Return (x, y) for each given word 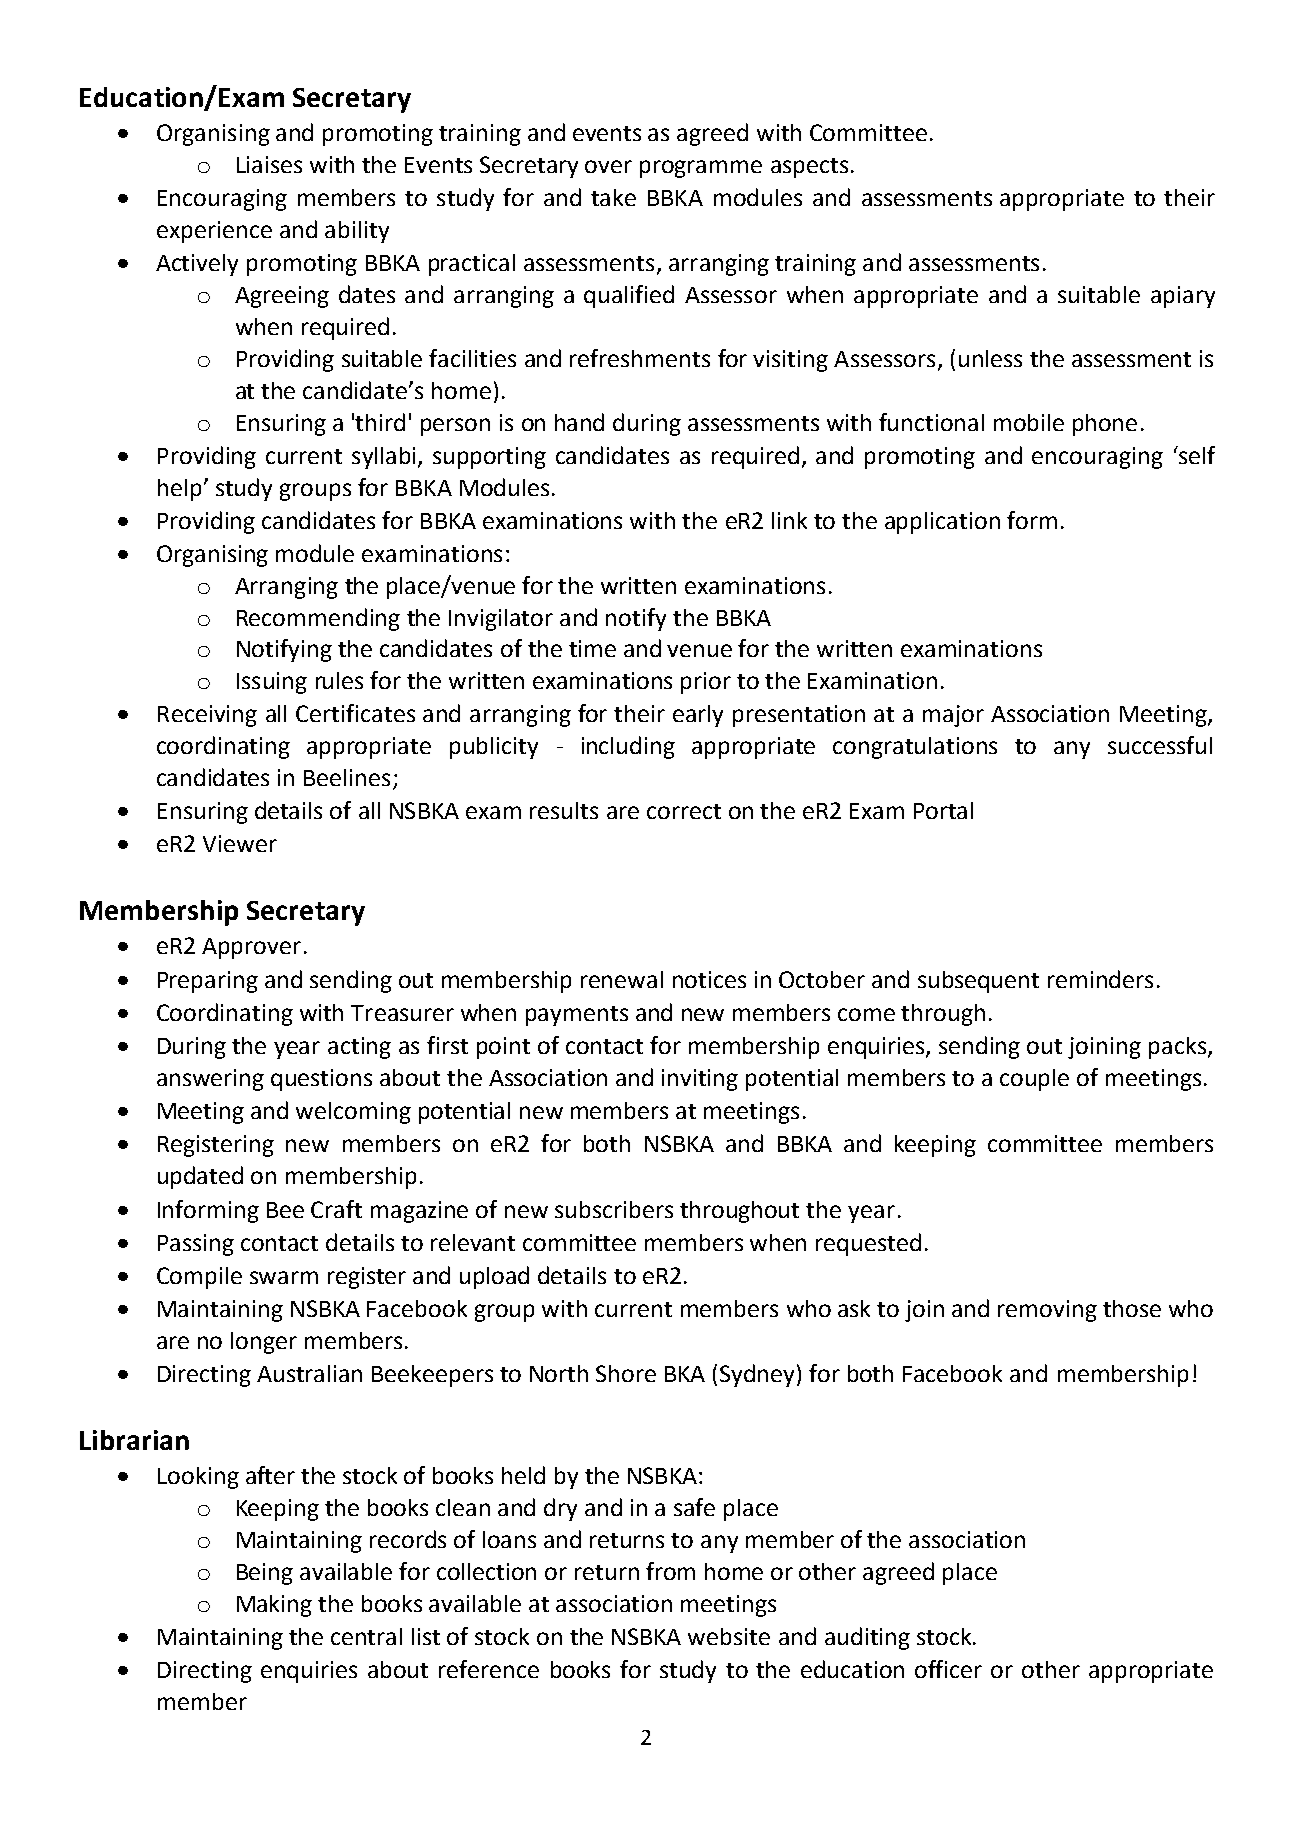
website (729, 1636)
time (592, 648)
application (942, 523)
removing (1047, 1311)
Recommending (318, 619)
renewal (622, 979)
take (613, 197)
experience (214, 232)
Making (274, 1606)
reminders (1100, 979)
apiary (1183, 297)
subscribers (614, 1209)
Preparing (208, 982)
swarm (284, 1277)
